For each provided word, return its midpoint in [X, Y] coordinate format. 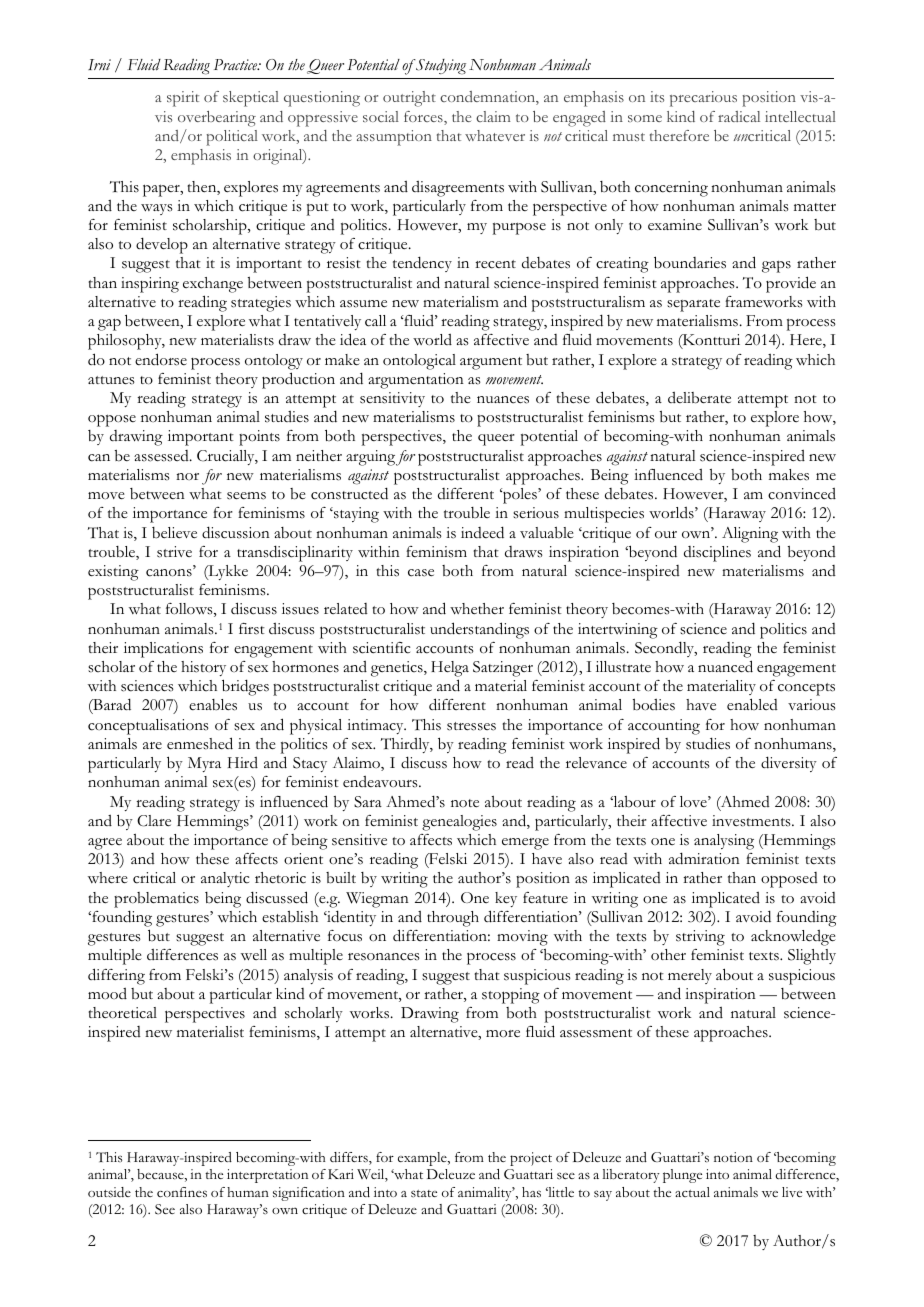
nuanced [725, 666]
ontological [419, 362]
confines [182, 1192]
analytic [225, 879]
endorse [161, 359]
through [453, 919]
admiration [704, 858]
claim [493, 116]
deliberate [699, 398]
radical [739, 116]
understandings [479, 630]
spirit [183, 99]
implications [163, 650]
